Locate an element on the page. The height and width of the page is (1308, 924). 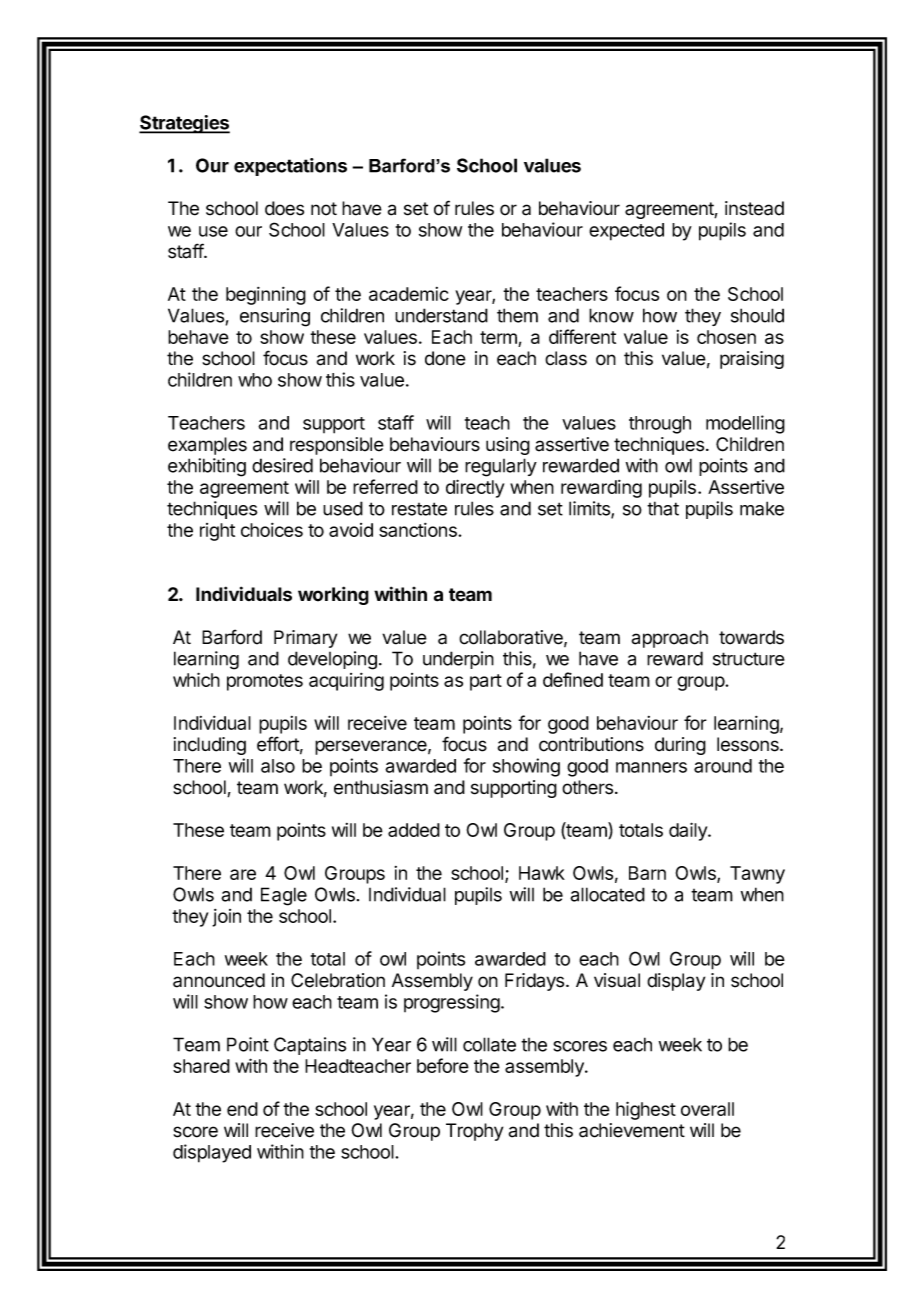
part is located at coordinates (486, 682).
